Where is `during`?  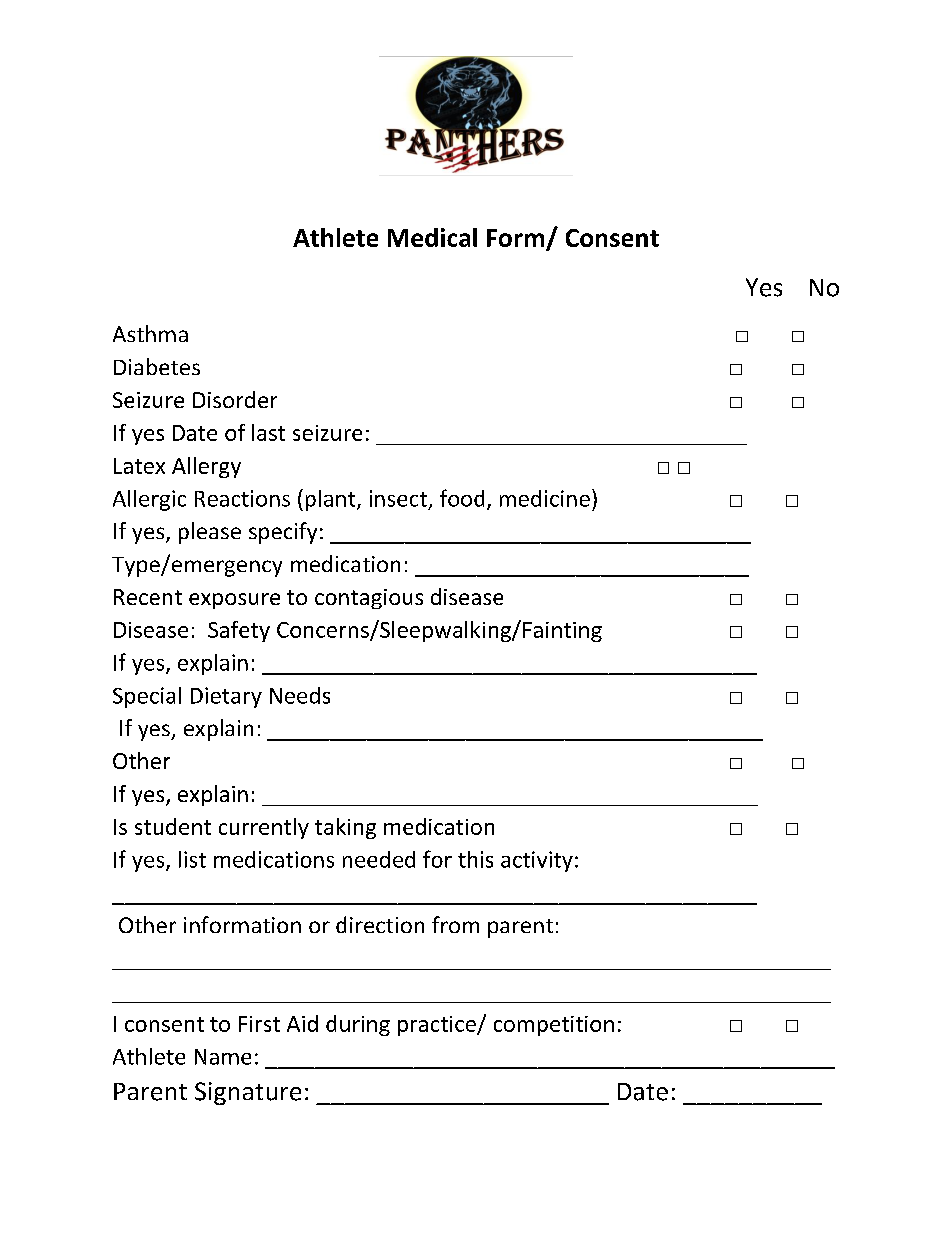
during is located at coordinates (358, 1025).
